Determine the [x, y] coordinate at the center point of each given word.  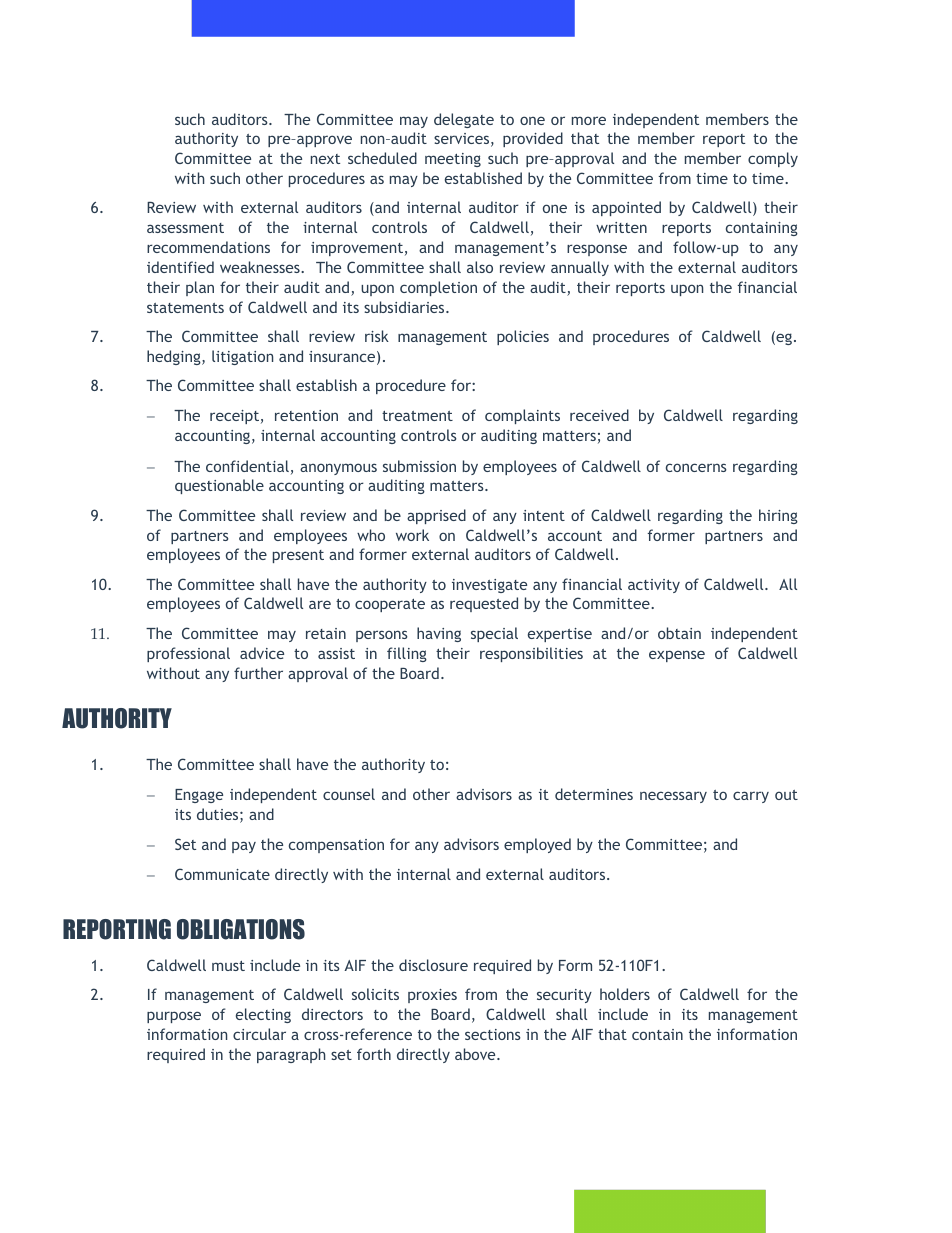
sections [493, 1034]
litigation [242, 357]
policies [523, 337]
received [599, 415]
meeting [453, 160]
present [298, 556]
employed [537, 845]
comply [773, 159]
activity [654, 586]
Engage [199, 796]
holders [625, 994]
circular [259, 1034]
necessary [673, 797]
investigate [489, 586]
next [325, 159]
